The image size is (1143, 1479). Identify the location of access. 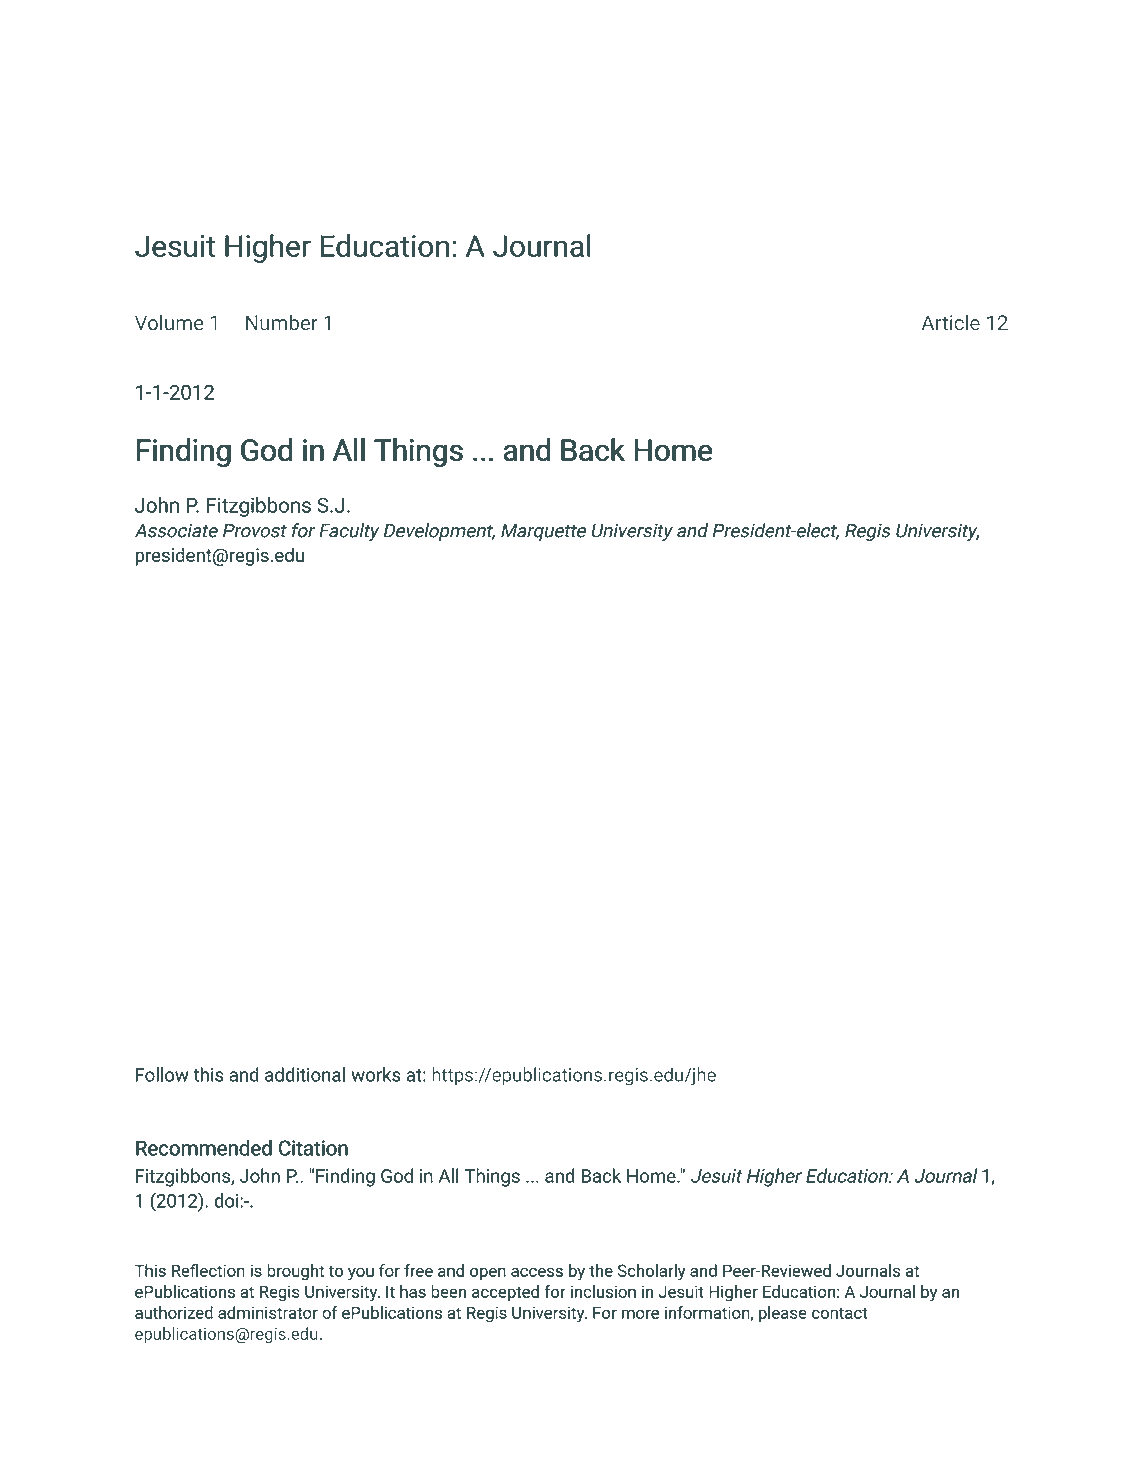
(537, 1272).
